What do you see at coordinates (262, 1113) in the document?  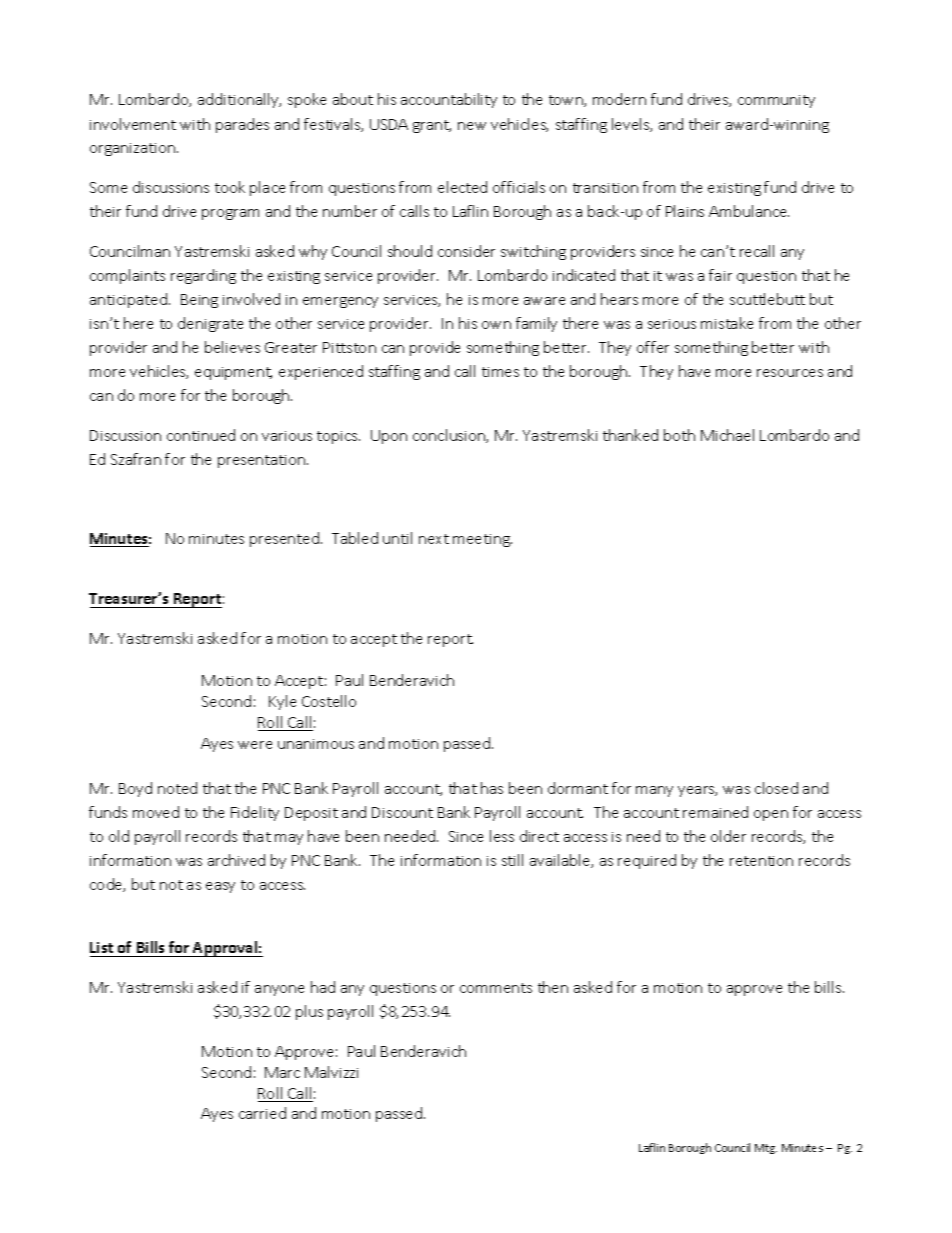 I see `carried` at bounding box center [262, 1113].
